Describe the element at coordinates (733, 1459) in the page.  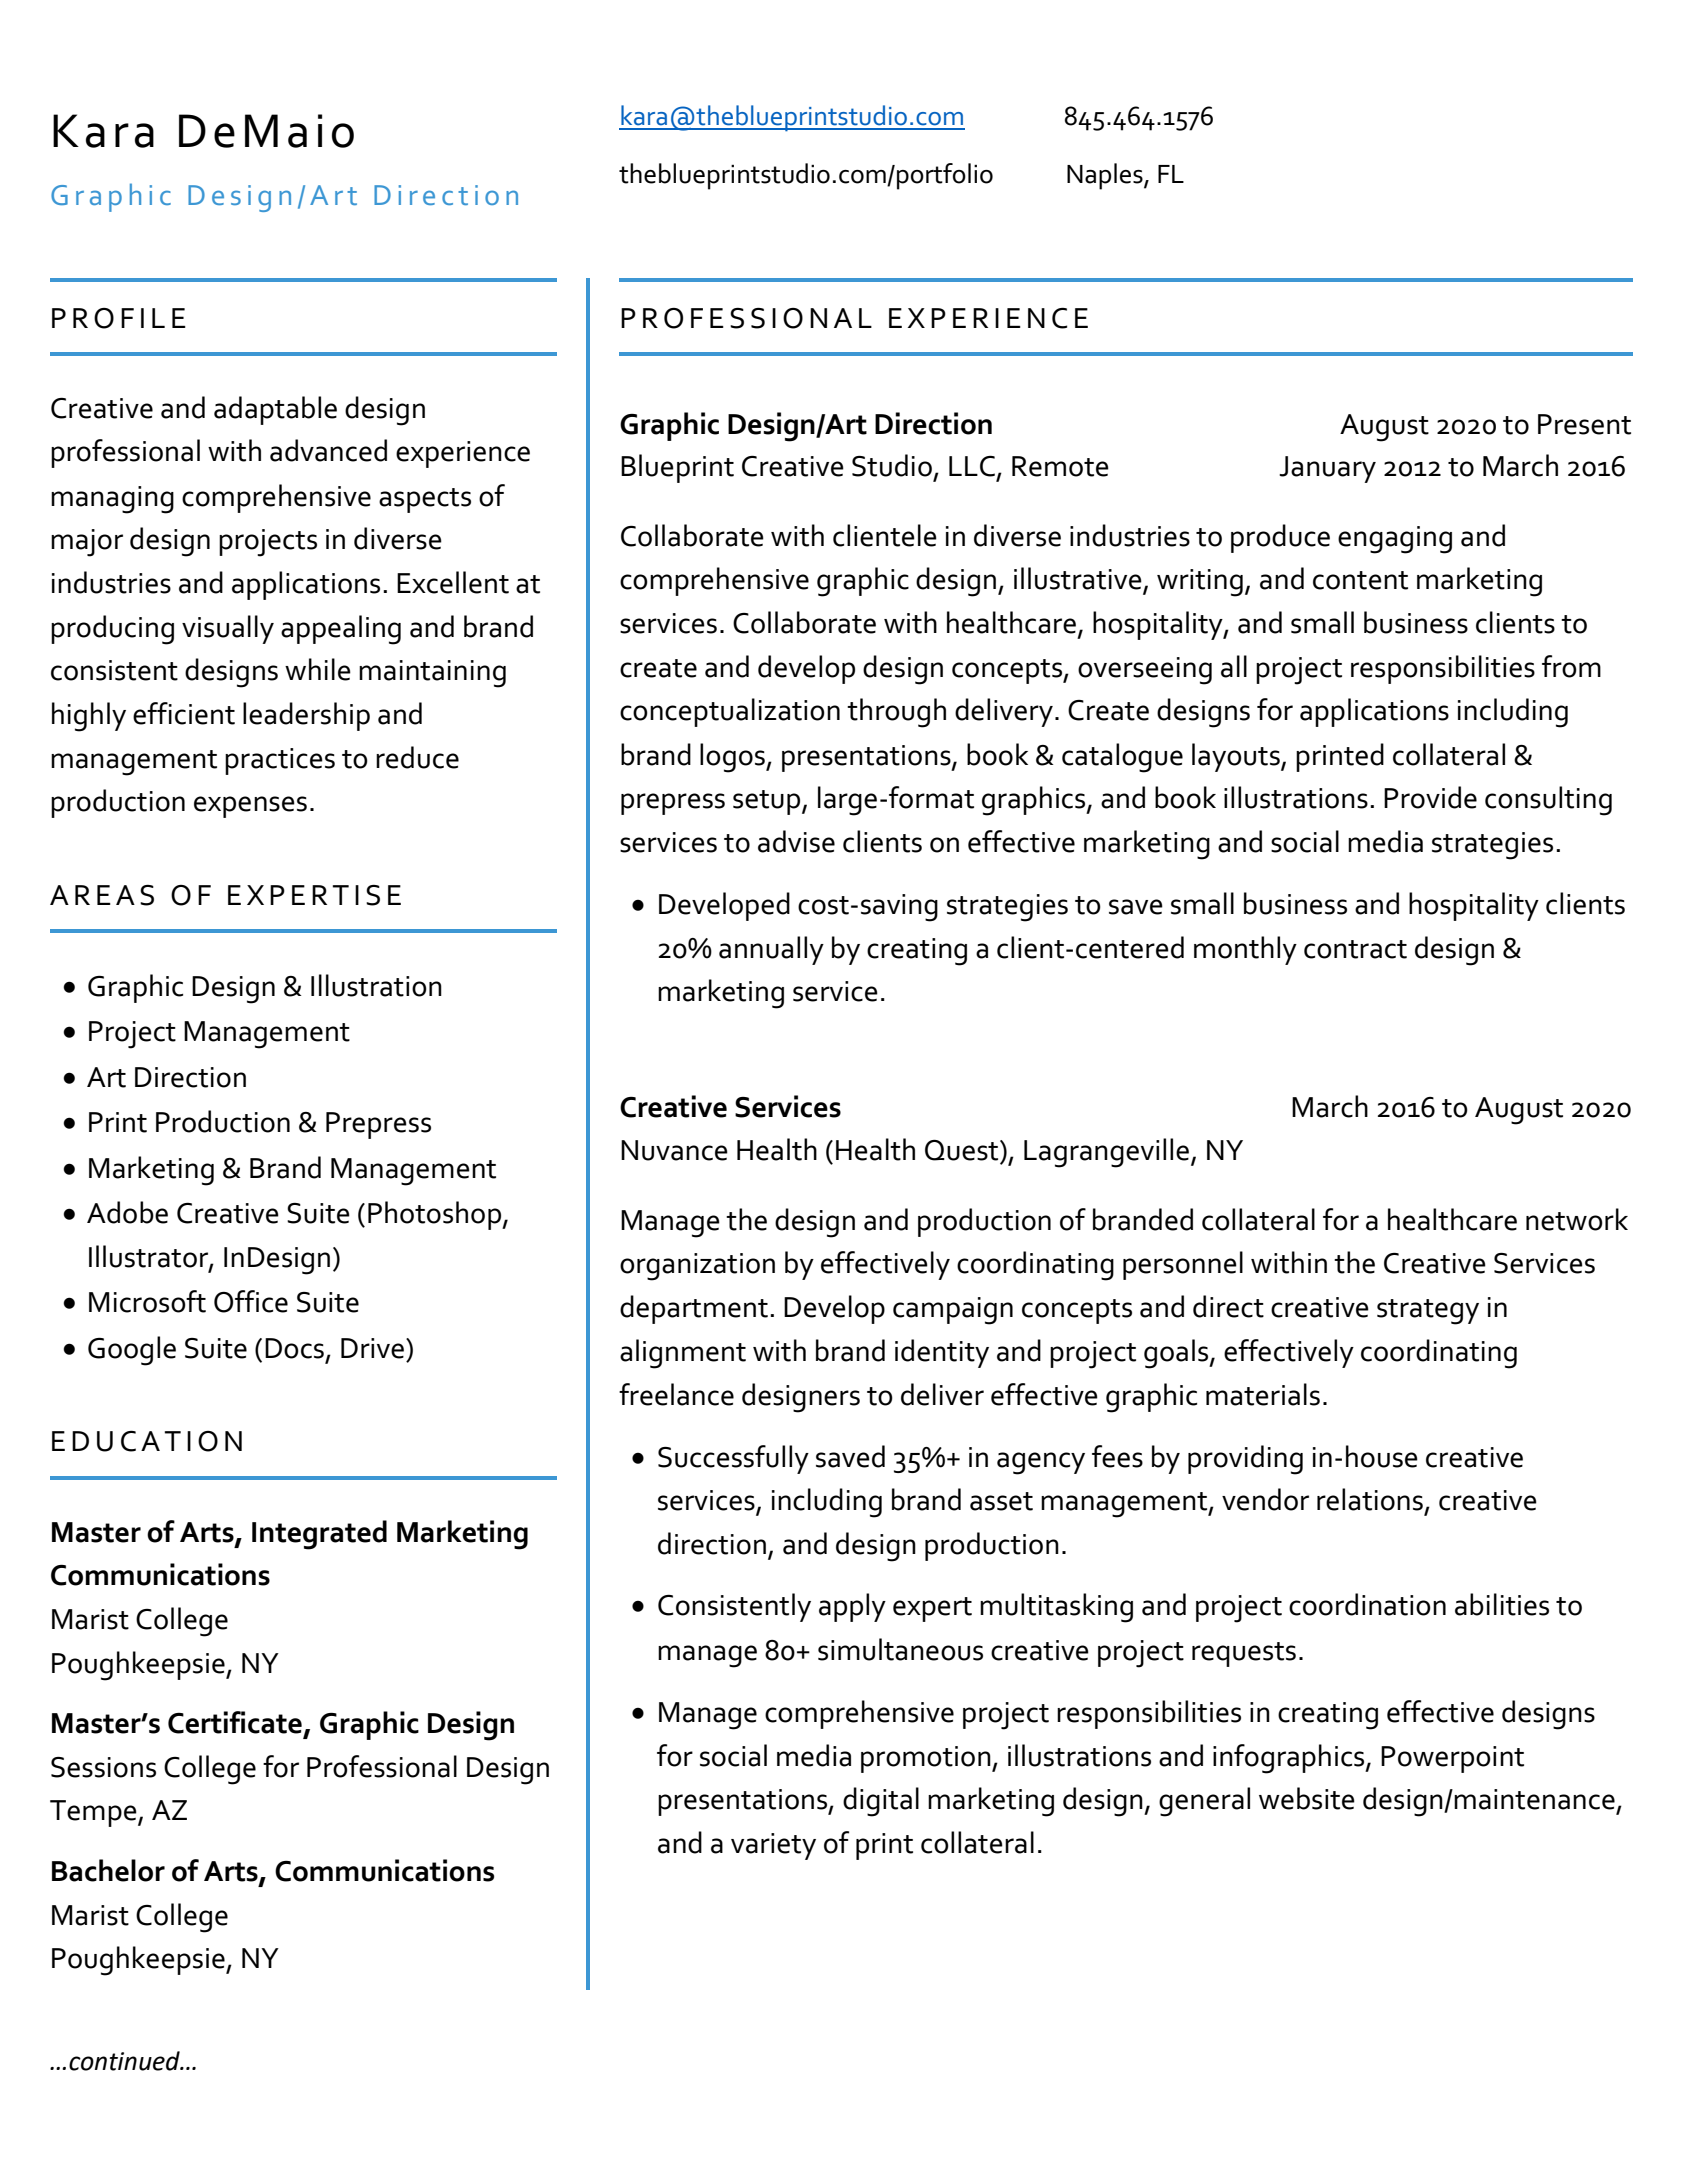
I see `Successfully` at that location.
